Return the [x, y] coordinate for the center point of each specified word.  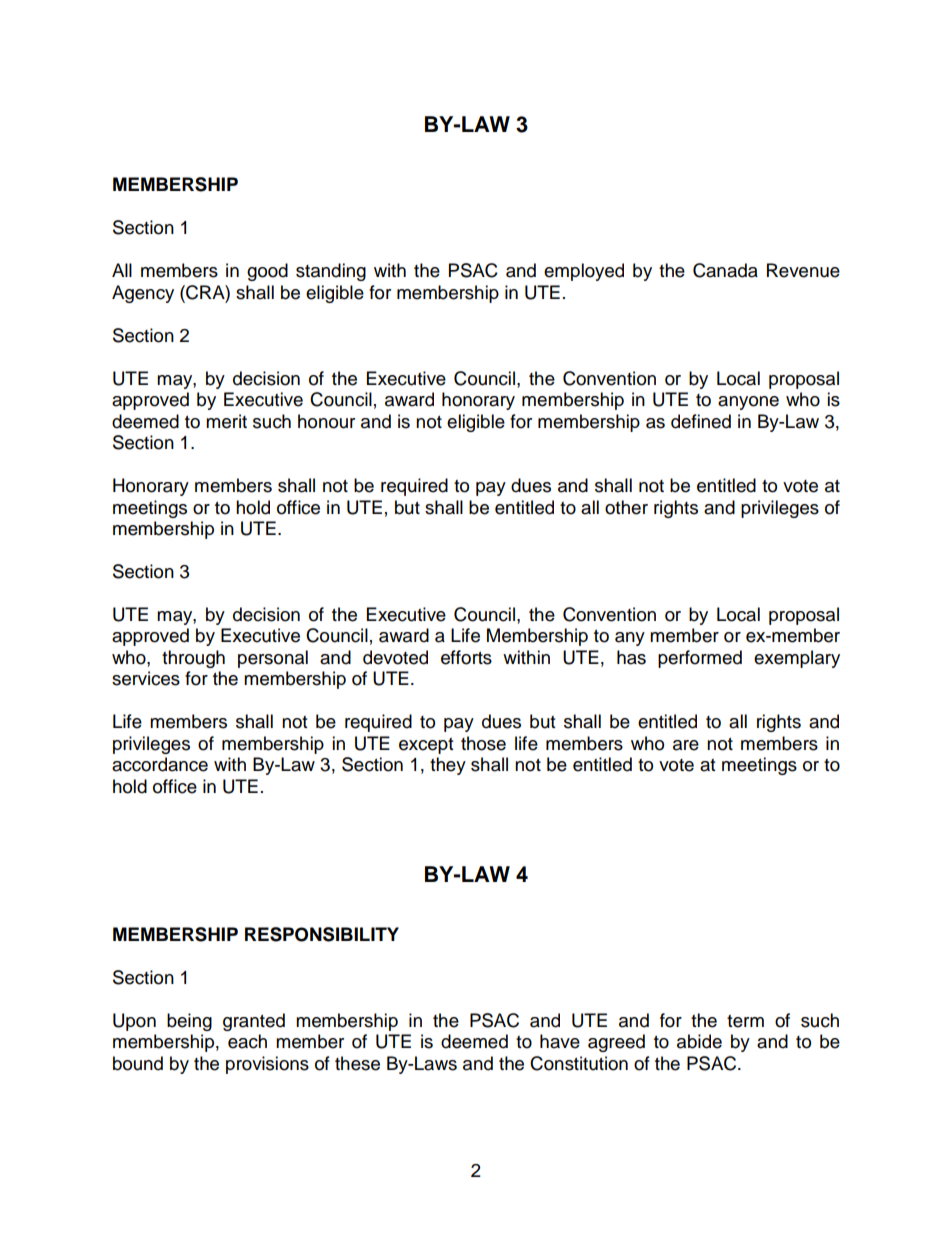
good [267, 272]
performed [700, 659]
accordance [160, 764]
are [686, 745]
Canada [725, 270]
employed [584, 272]
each [247, 1041]
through [193, 659]
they [448, 766]
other [626, 507]
